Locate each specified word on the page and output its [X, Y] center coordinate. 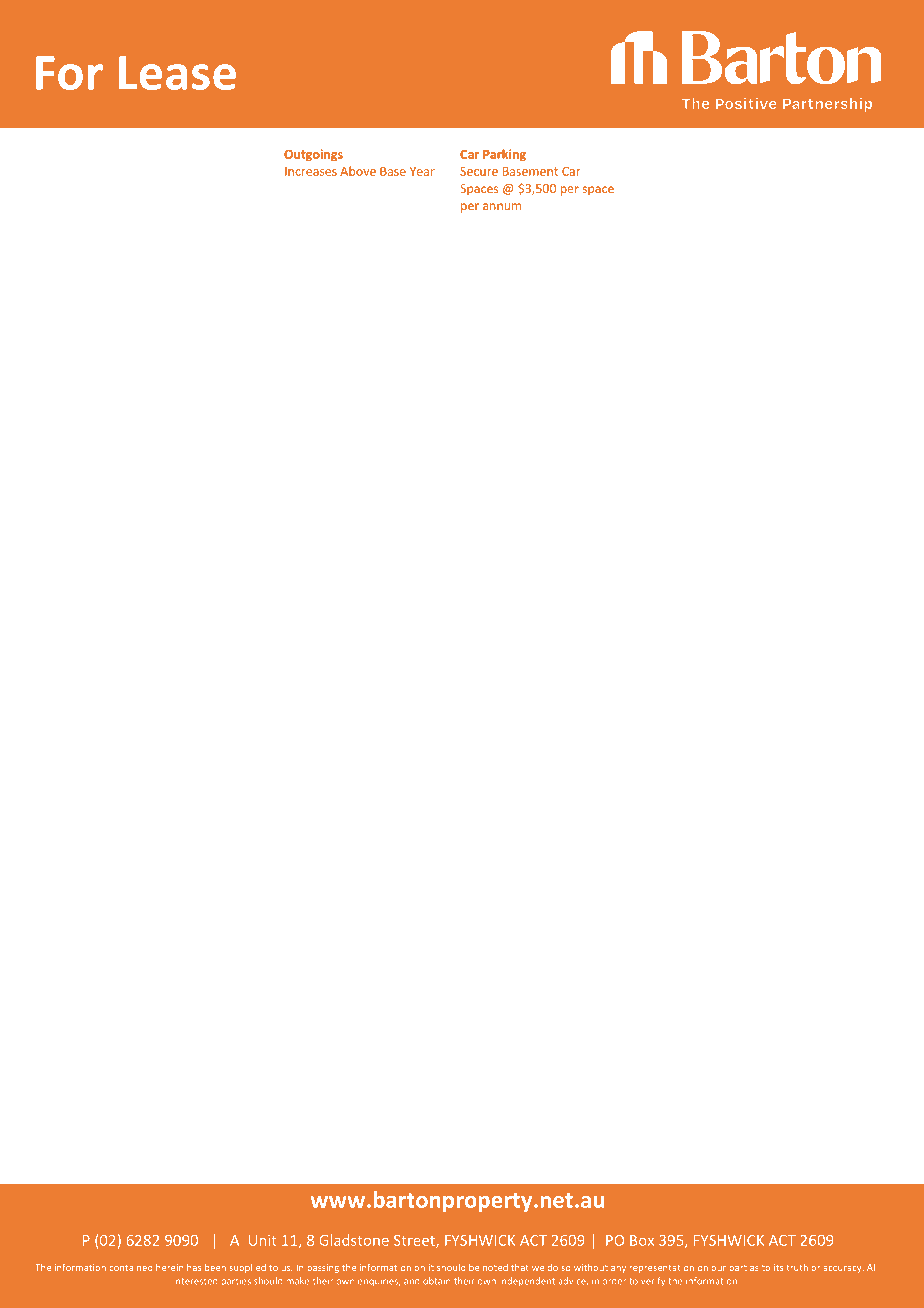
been [215, 1267]
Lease [177, 73]
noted [495, 1267]
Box [642, 1240]
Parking [504, 155]
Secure [479, 171]
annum [502, 206]
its [778, 1267]
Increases [311, 171]
